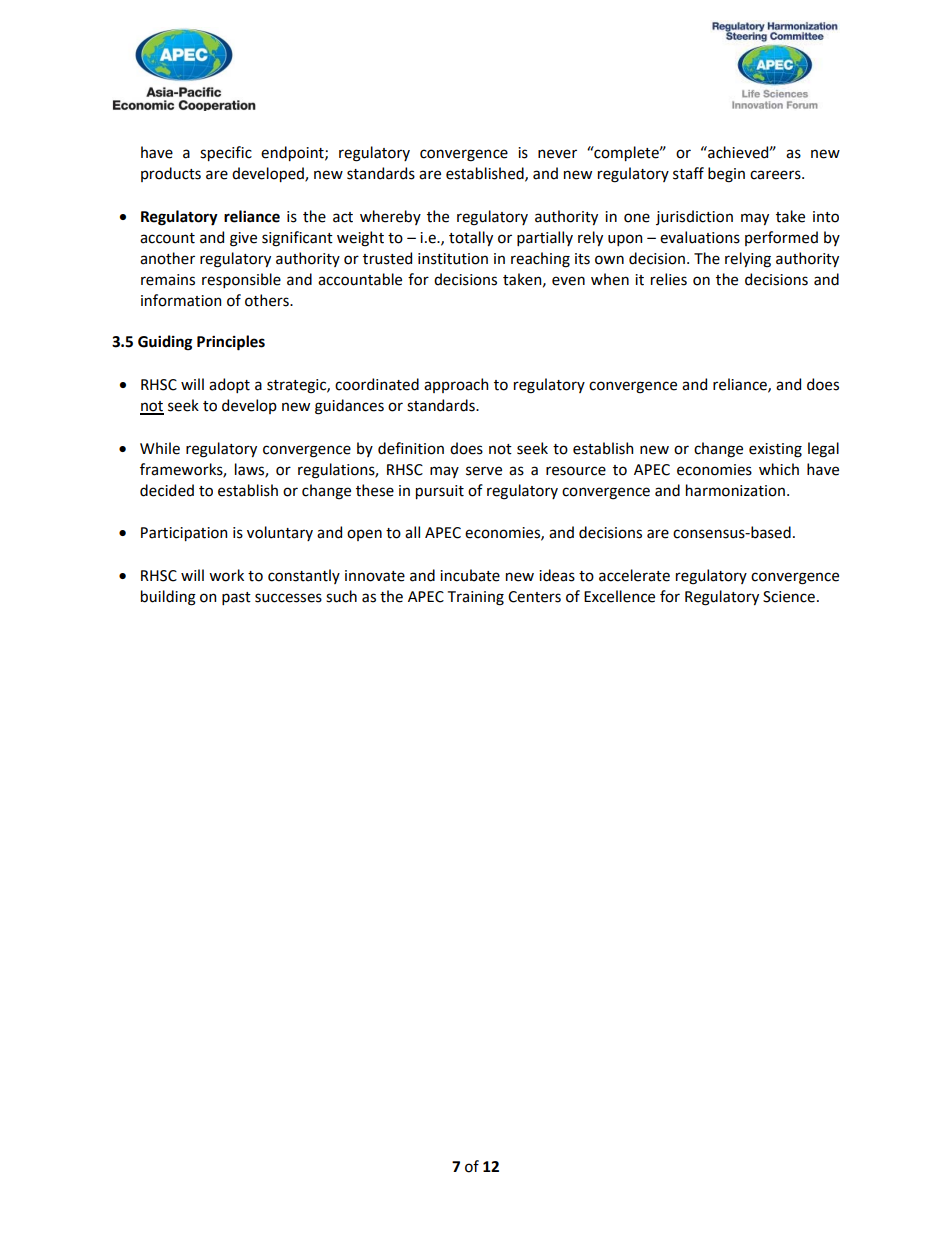 The image size is (952, 1233). What do you see at coordinates (456, 385) in the screenshot?
I see `approach` at bounding box center [456, 385].
